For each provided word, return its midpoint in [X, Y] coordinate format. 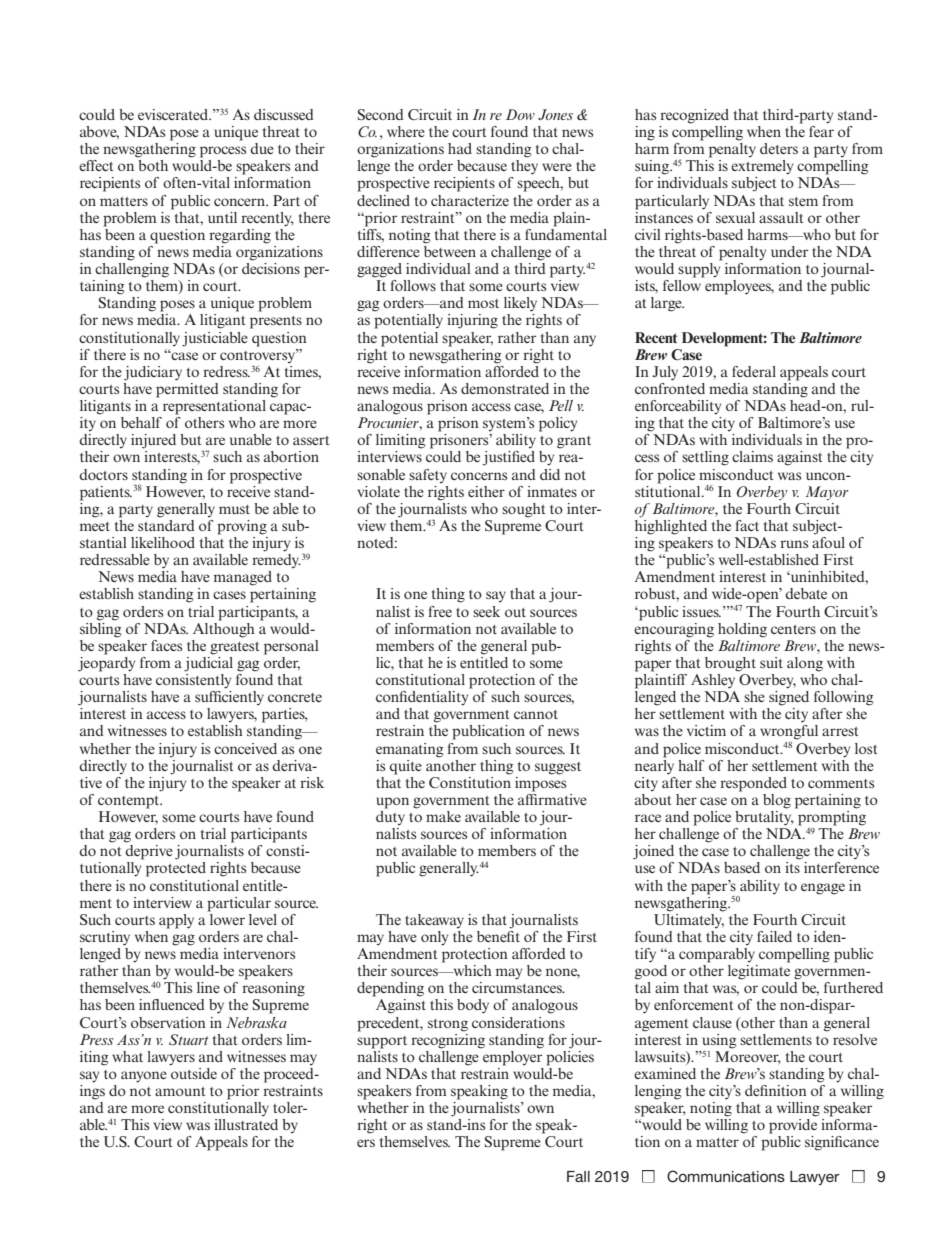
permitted [187, 389]
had [460, 148]
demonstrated [505, 388]
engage [823, 889]
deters [779, 148]
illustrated [246, 1124]
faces [166, 645]
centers [793, 629]
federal [754, 371]
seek [486, 611]
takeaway [434, 921]
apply [176, 921]
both [153, 165]
